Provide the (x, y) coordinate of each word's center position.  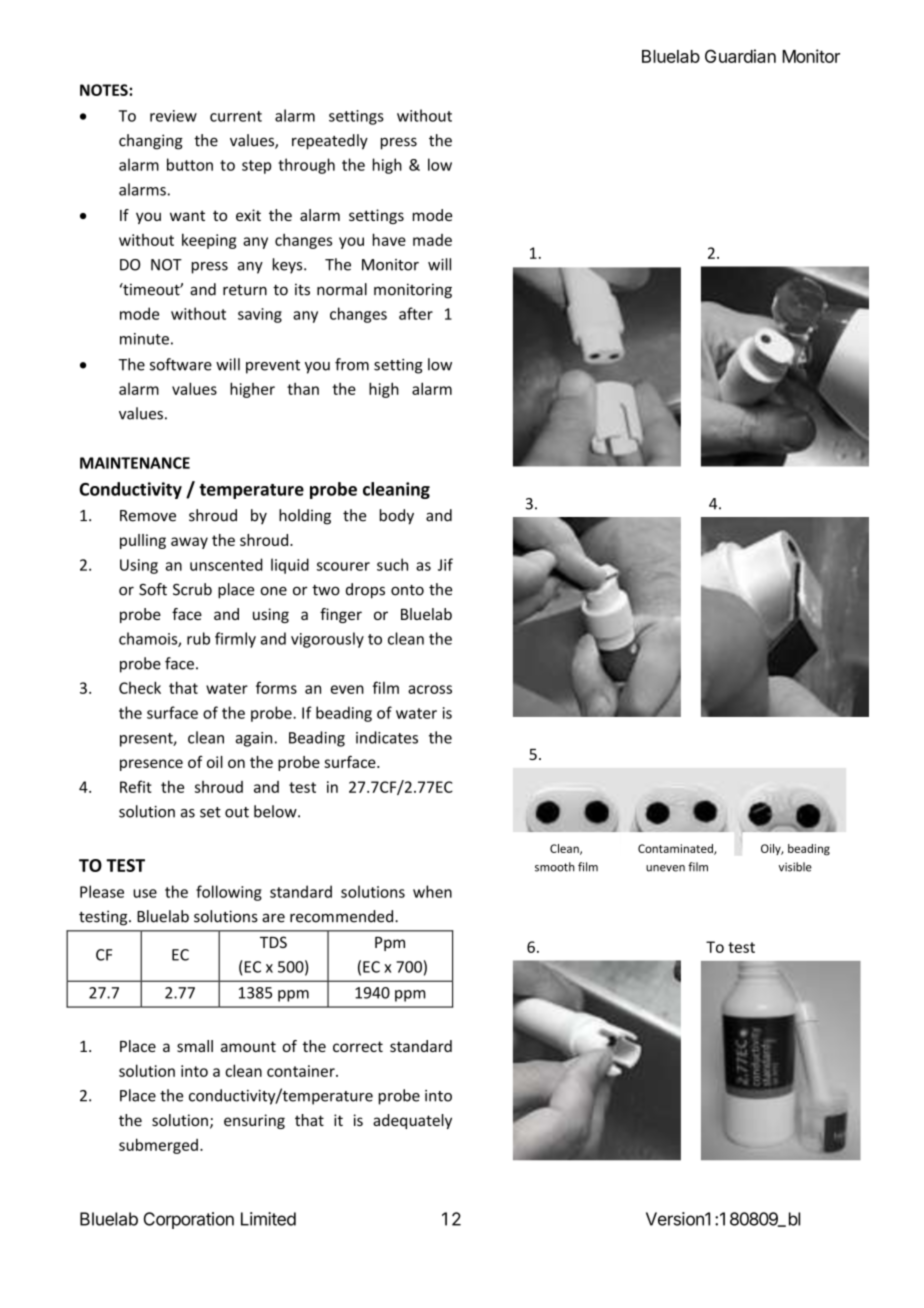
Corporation (189, 1220)
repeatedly (330, 142)
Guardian (740, 56)
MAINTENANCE (135, 463)
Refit (136, 786)
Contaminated (676, 849)
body (397, 517)
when (432, 891)
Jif (445, 564)
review (173, 116)
